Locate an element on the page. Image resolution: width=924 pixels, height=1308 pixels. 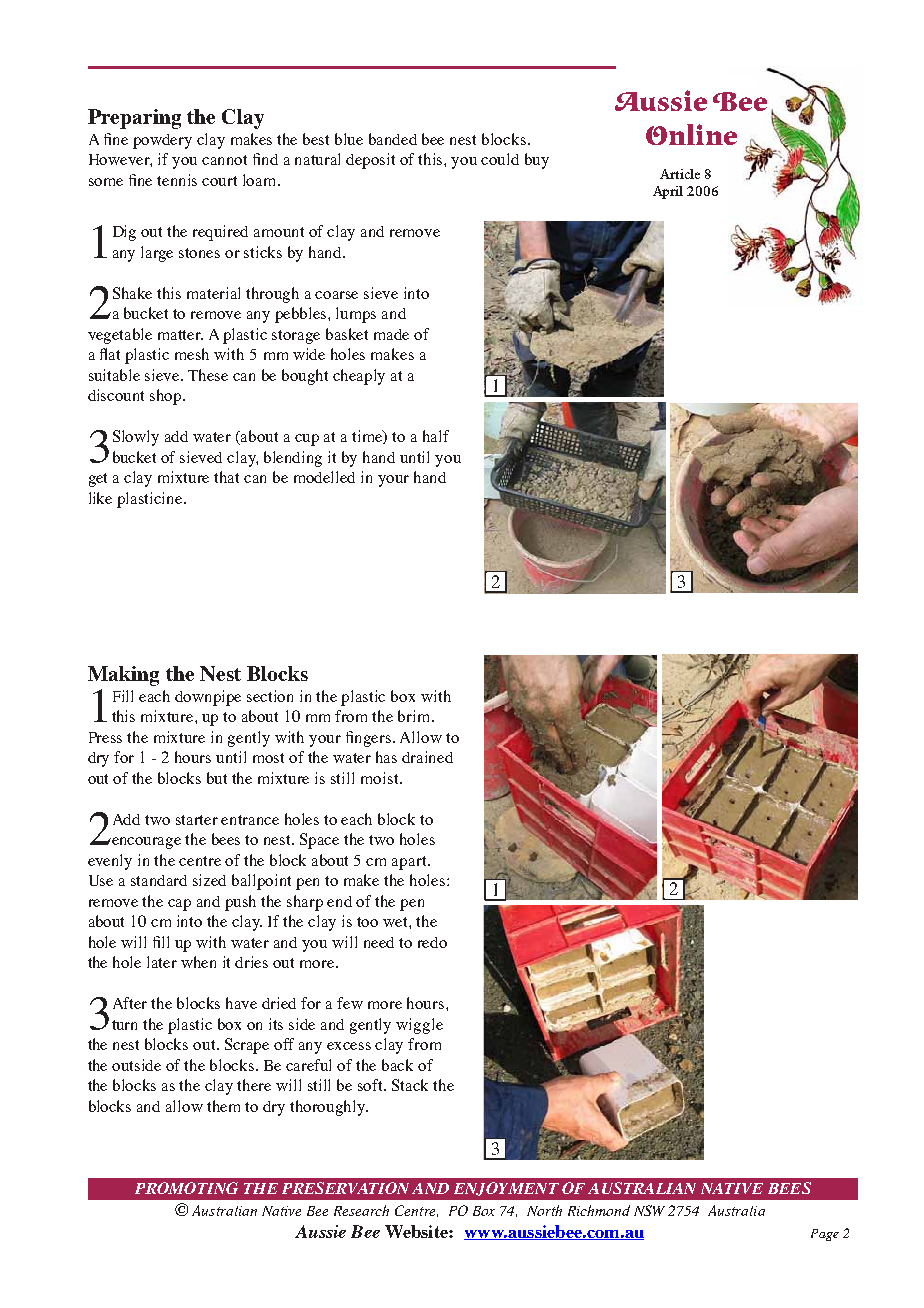
NSW is located at coordinates (649, 1210).
